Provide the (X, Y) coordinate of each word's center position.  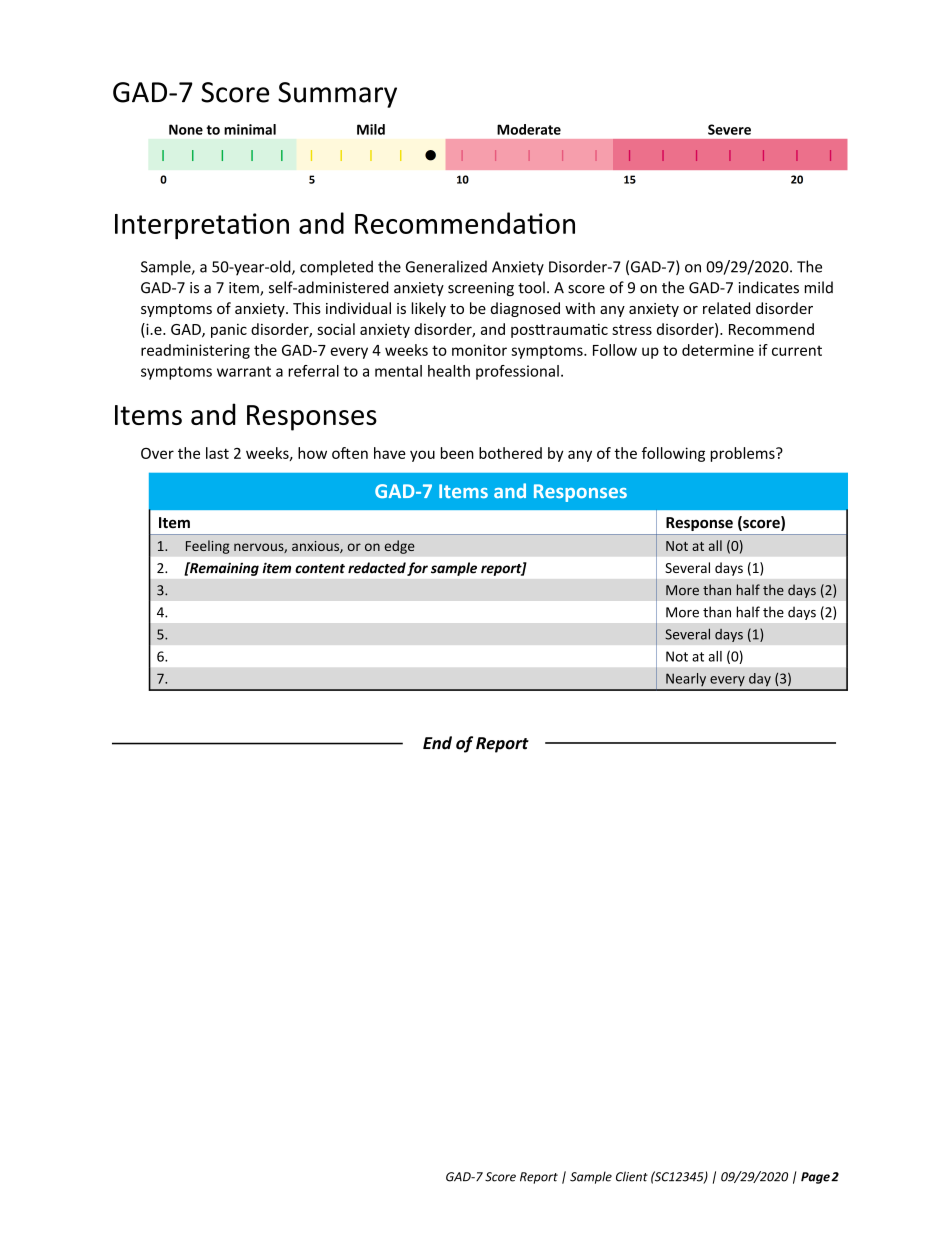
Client (632, 1176)
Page (815, 1178)
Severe (729, 129)
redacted (377, 568)
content (320, 569)
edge (399, 547)
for (417, 569)
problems (743, 454)
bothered (510, 453)
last (217, 453)
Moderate (529, 129)
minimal (250, 129)
